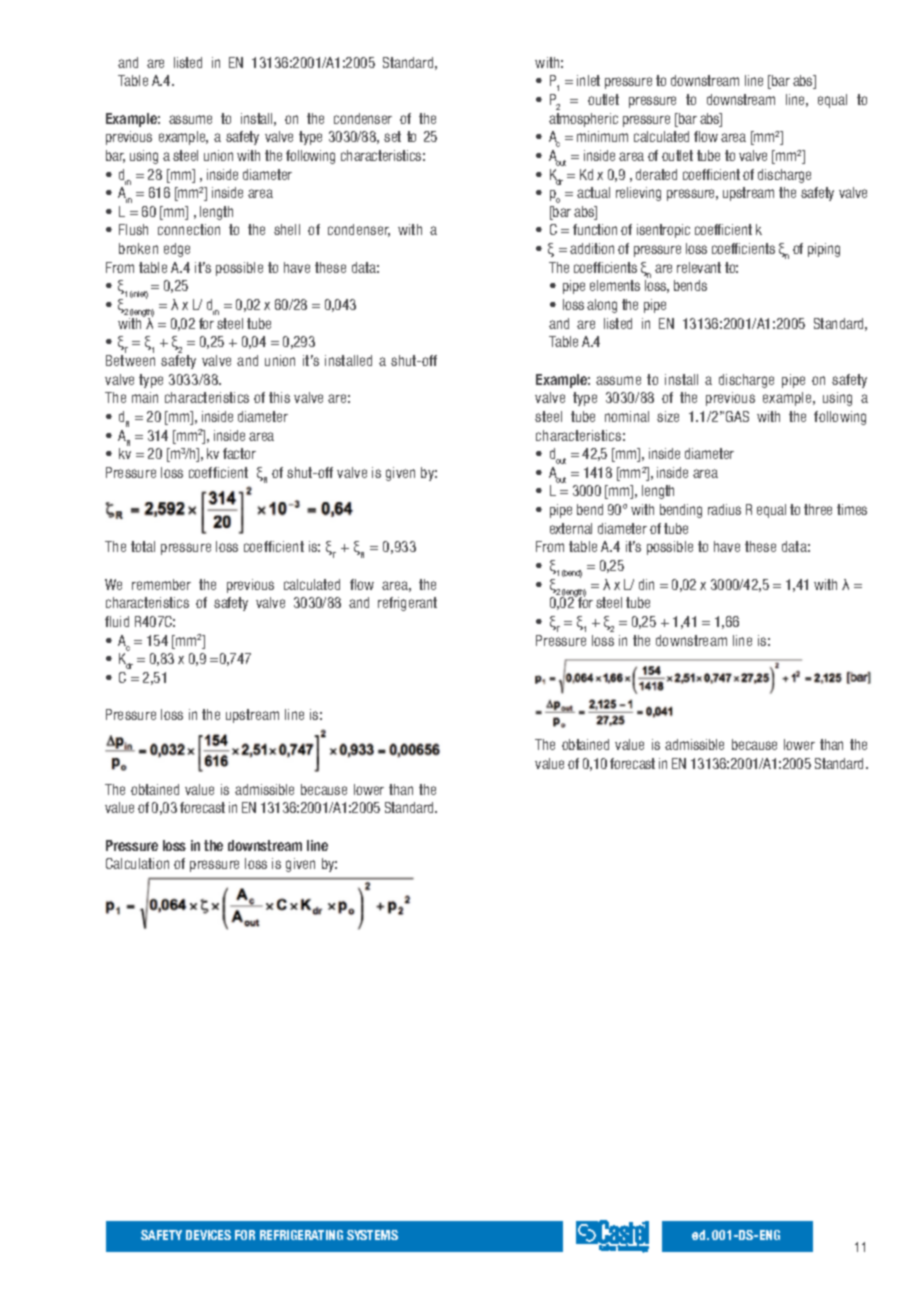  I want to click on set, so click(392, 136).
